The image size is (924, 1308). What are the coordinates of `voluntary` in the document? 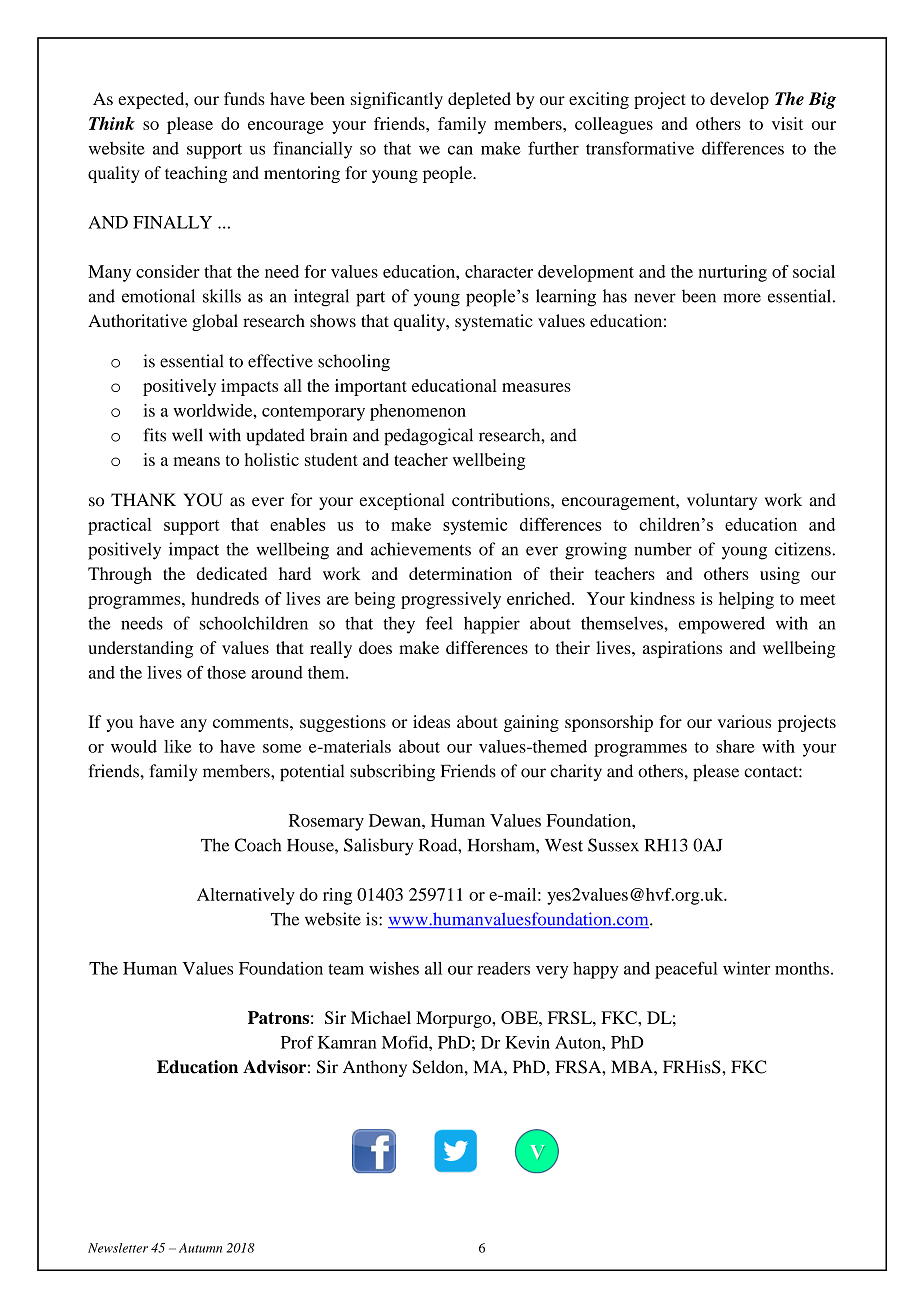 It's located at (722, 501).
